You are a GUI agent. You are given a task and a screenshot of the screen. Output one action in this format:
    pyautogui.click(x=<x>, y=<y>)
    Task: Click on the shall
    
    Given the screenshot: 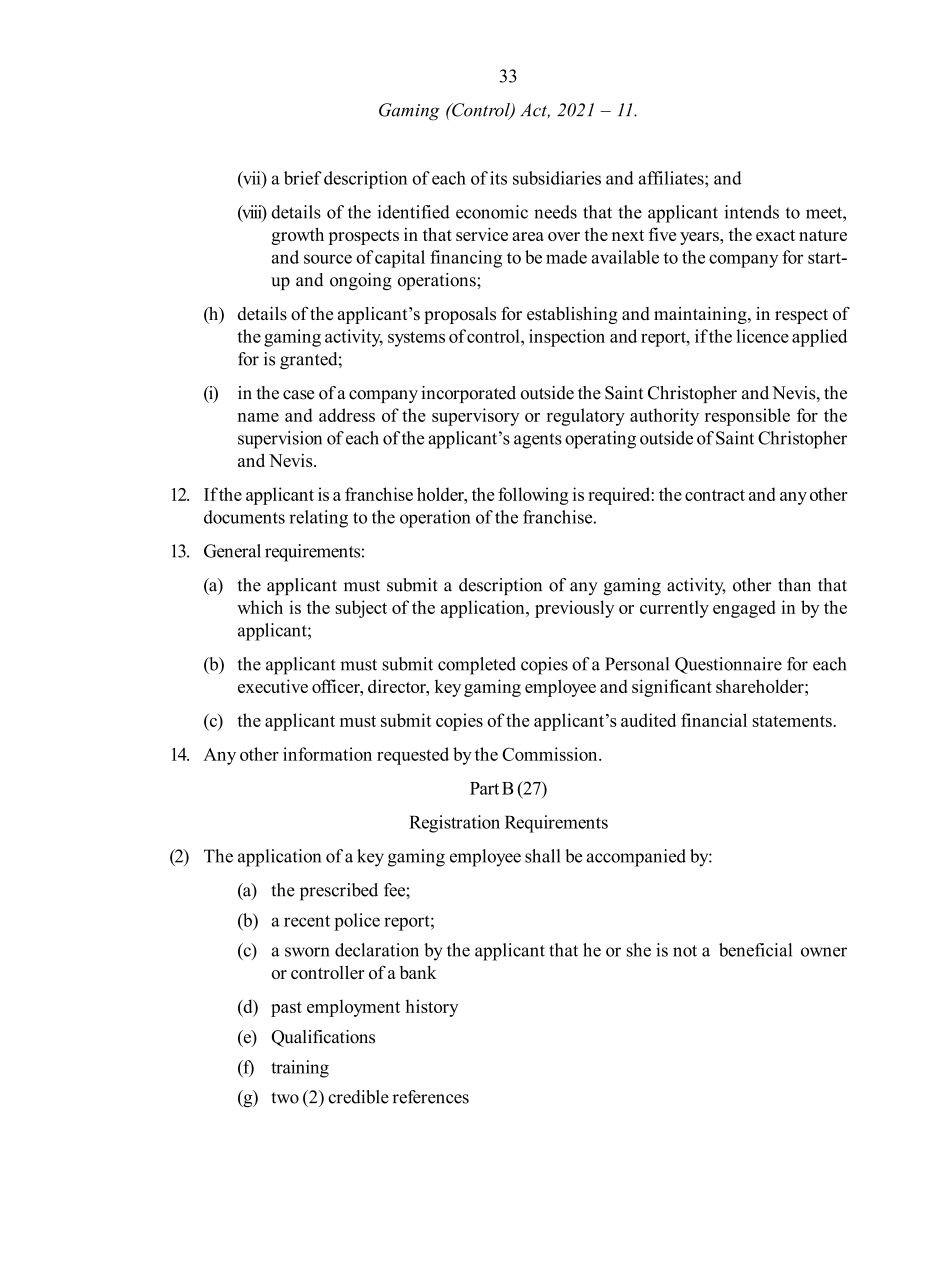 What is the action you would take?
    pyautogui.click(x=543, y=856)
